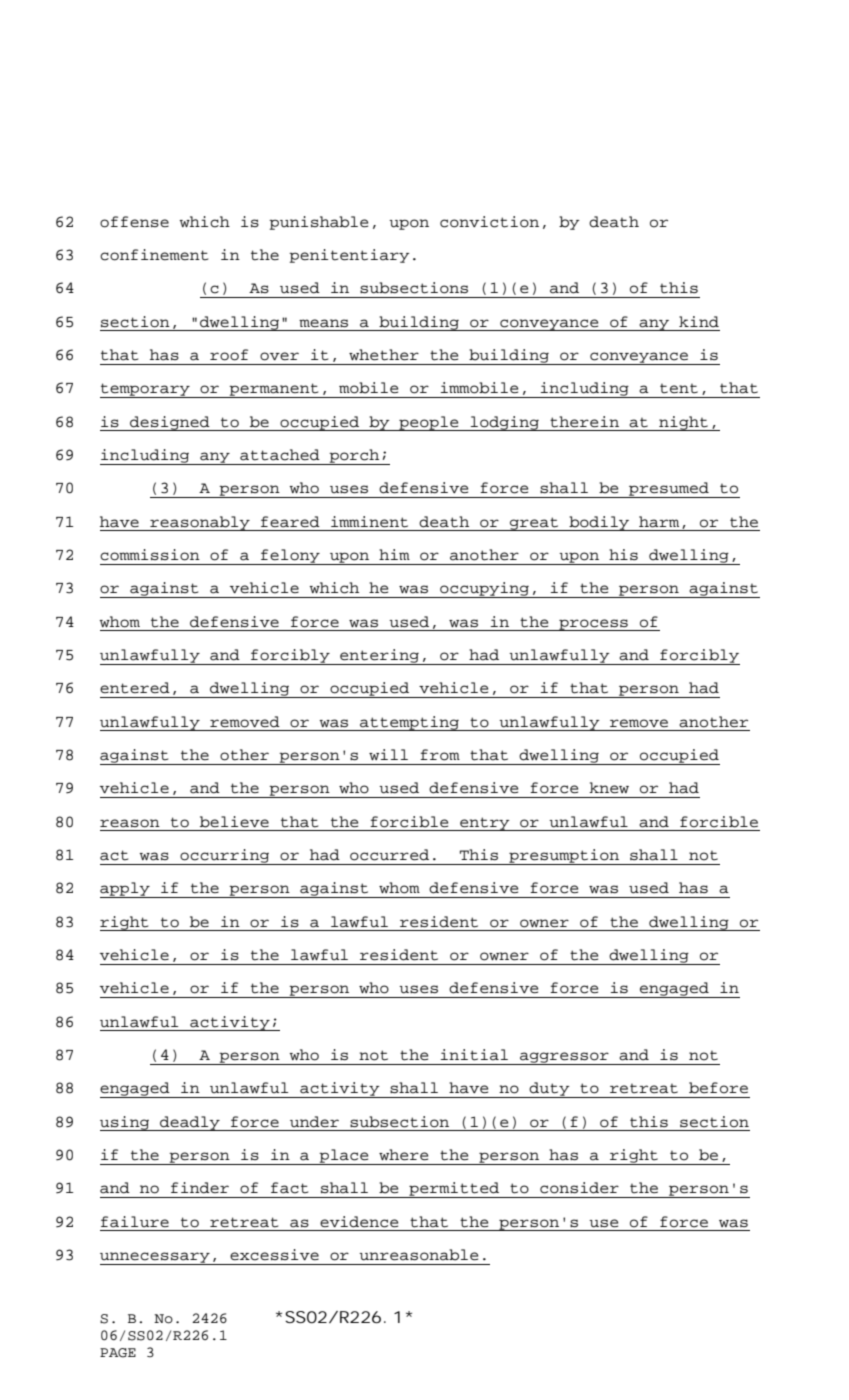 This screenshot has width=849, height=1400. I want to click on conviction, so click(489, 222).
